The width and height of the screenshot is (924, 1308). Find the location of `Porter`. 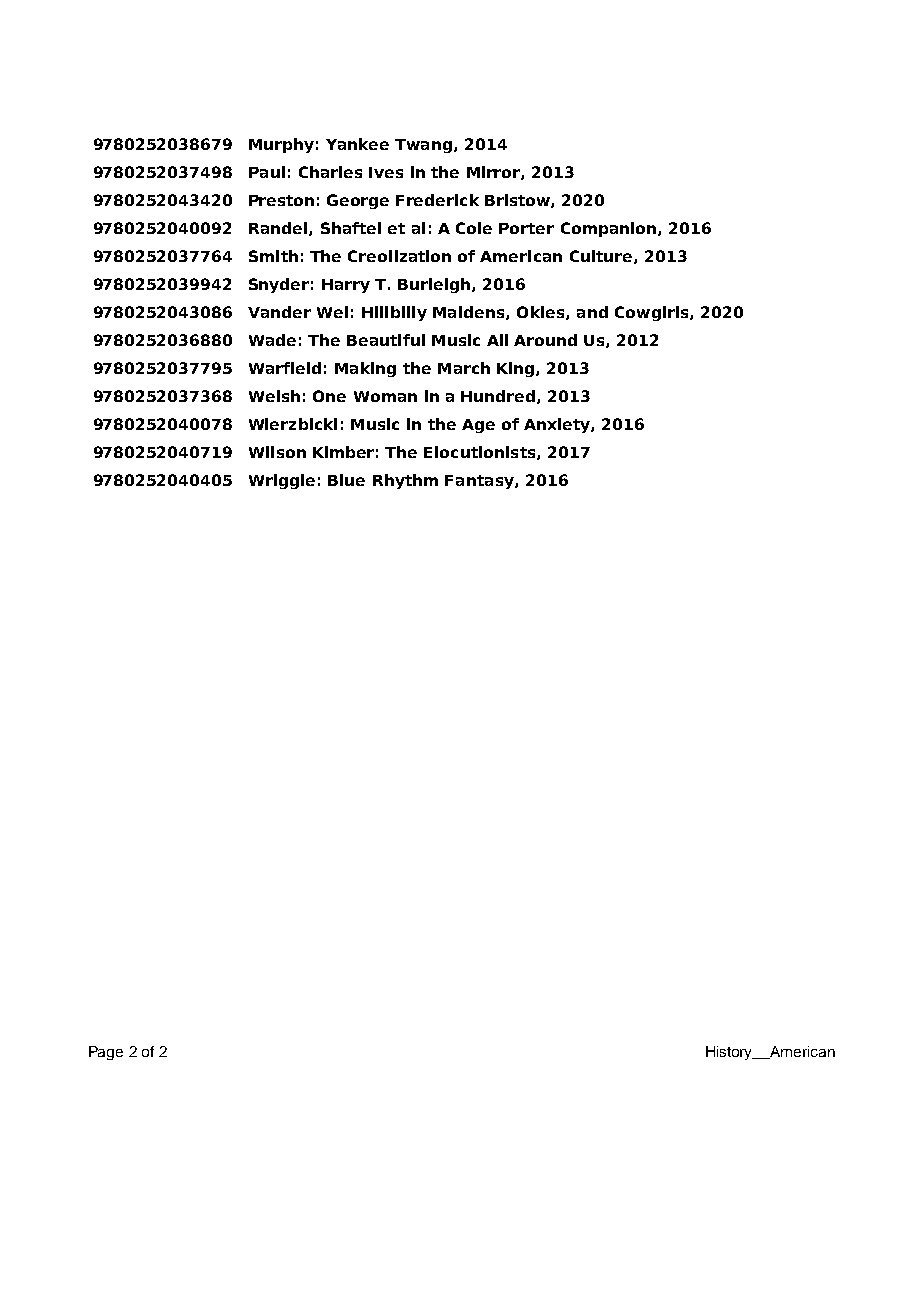

Porter is located at coordinates (526, 228).
